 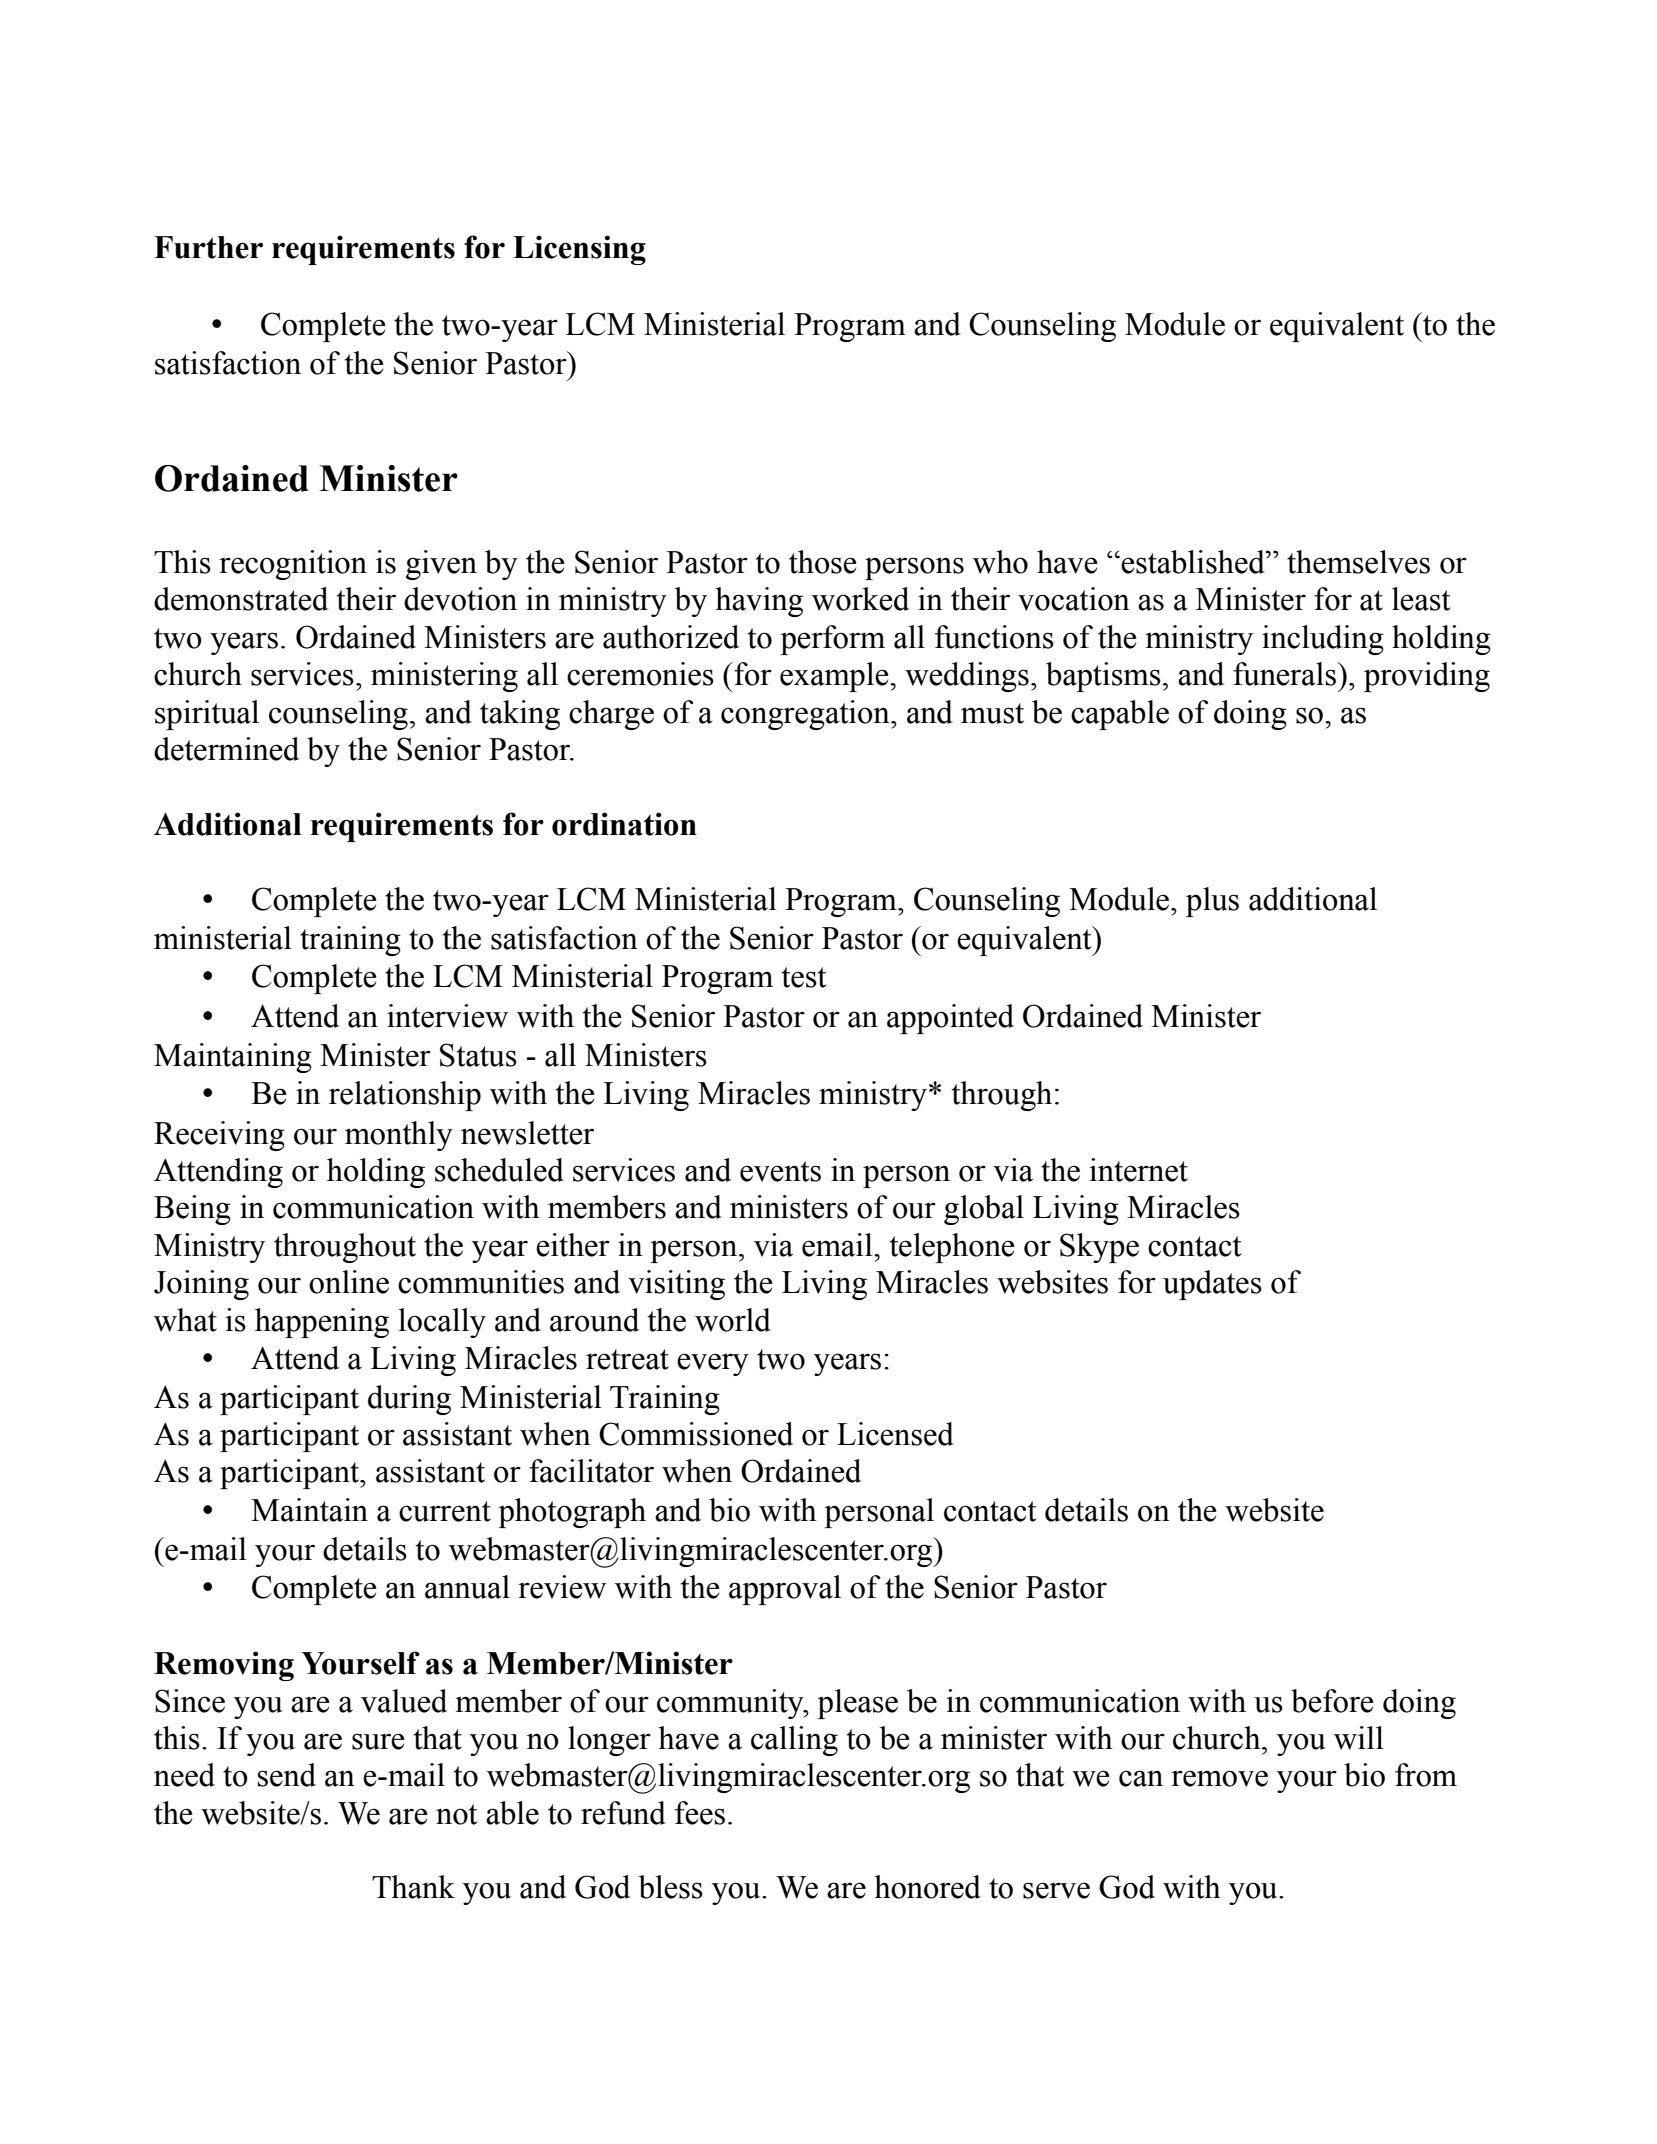 I want to click on Licensed, so click(x=895, y=1434).
